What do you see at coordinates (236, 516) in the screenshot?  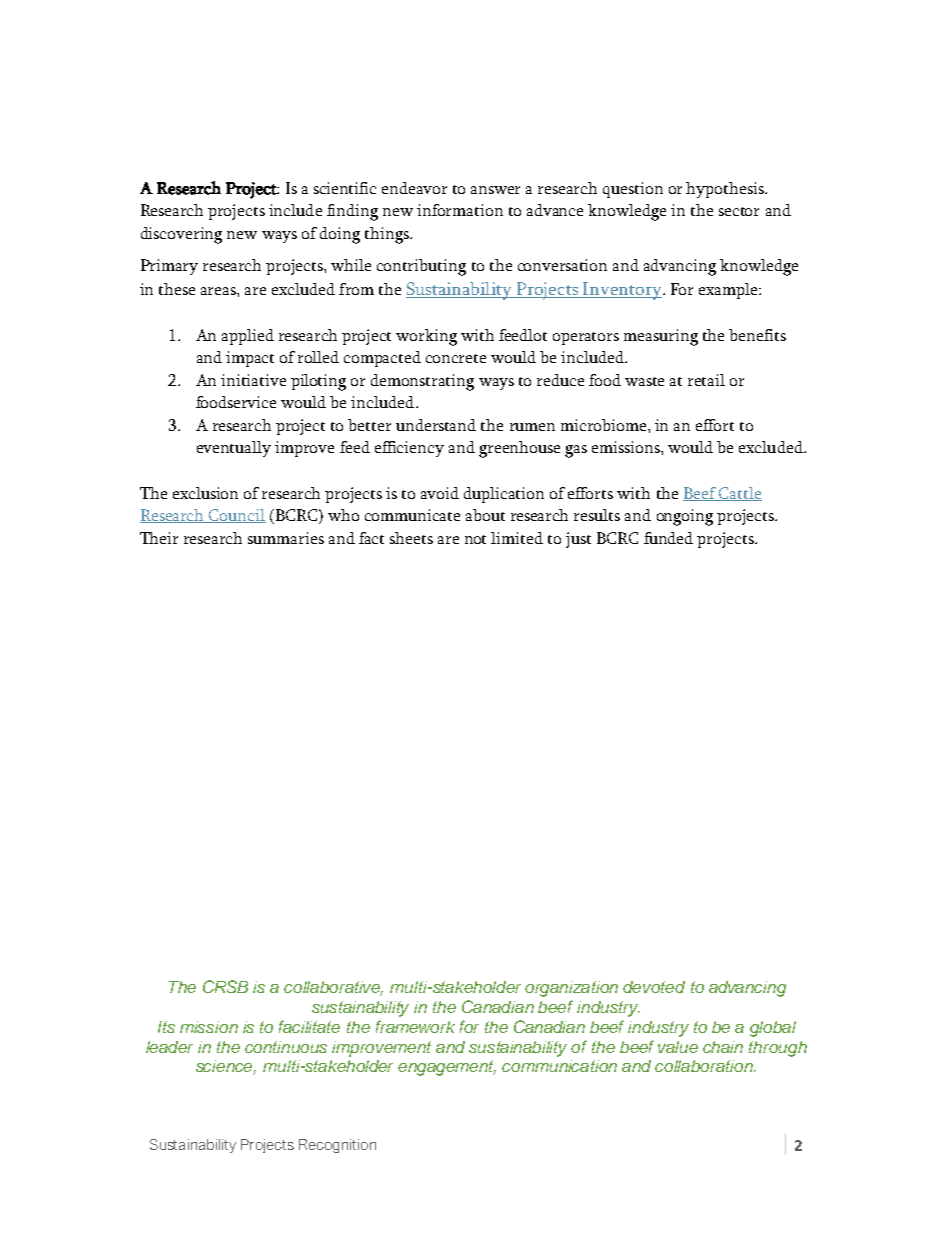 I see `Council` at bounding box center [236, 516].
